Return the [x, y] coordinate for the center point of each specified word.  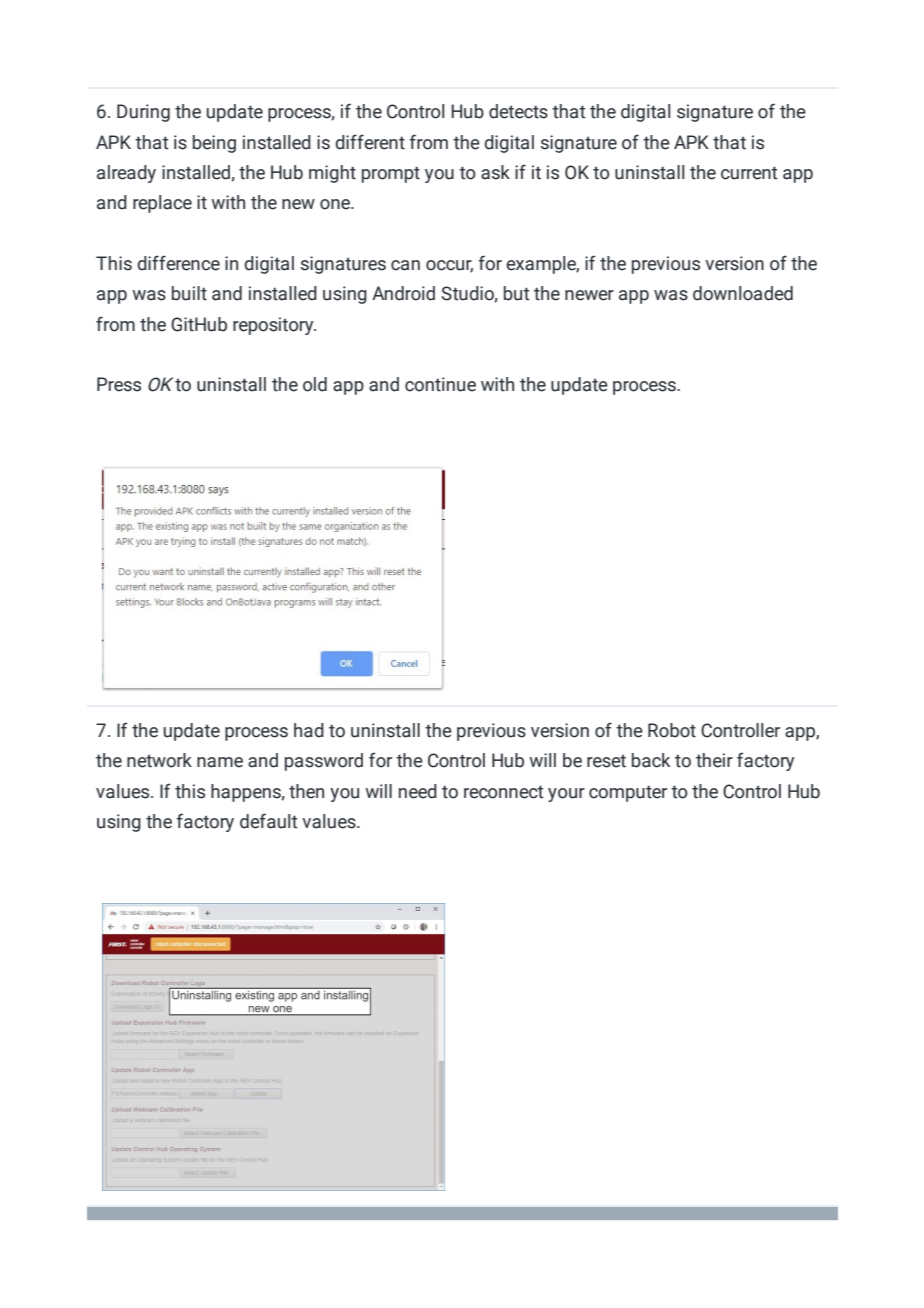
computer [628, 793]
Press [119, 384]
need [418, 791]
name [220, 762]
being [214, 144]
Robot [672, 730]
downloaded [743, 293]
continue [440, 384]
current [749, 173]
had [309, 730]
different [370, 142]
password [324, 762]
